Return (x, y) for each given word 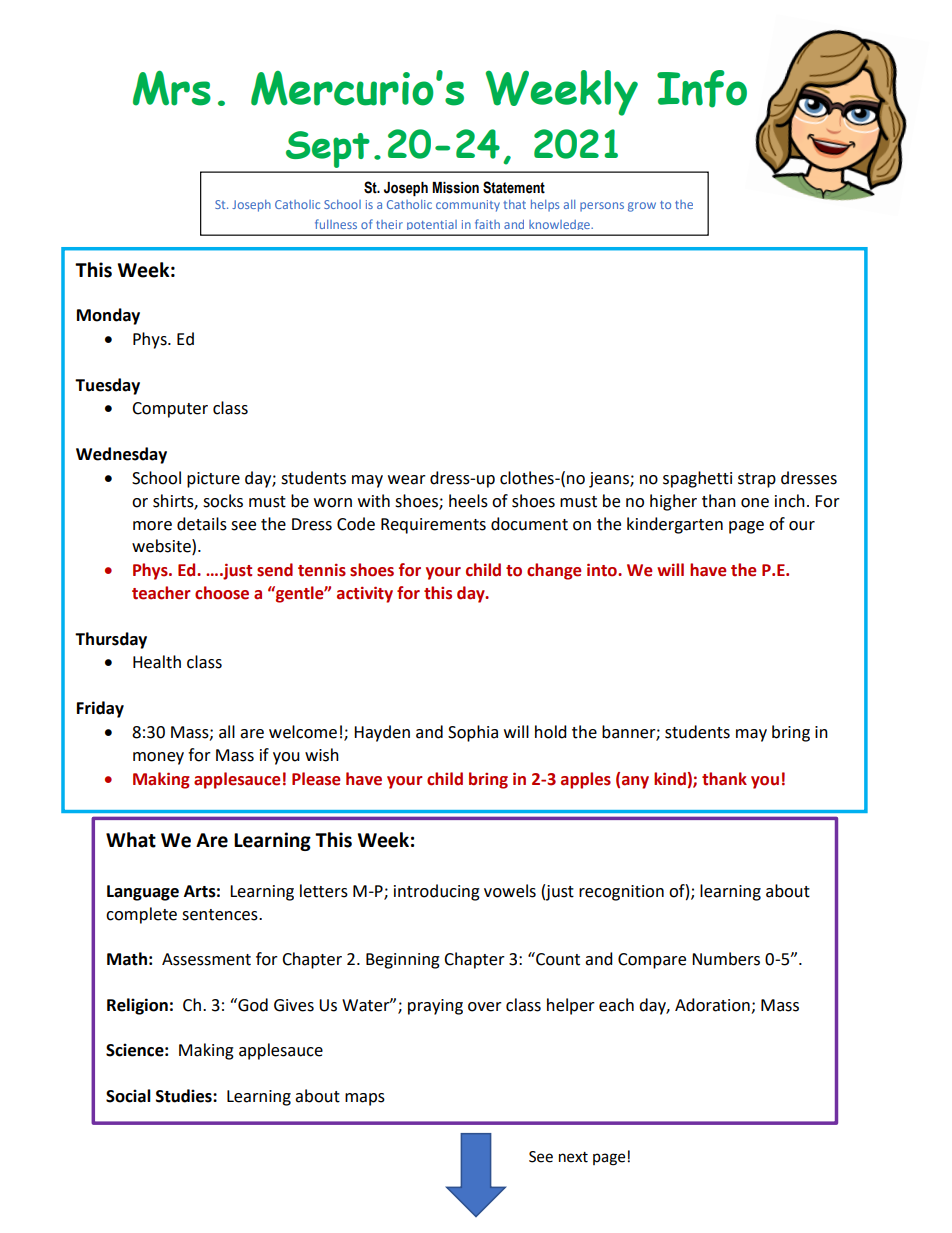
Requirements (433, 526)
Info (702, 89)
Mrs (172, 88)
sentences (221, 915)
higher (673, 502)
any (635, 782)
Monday (108, 316)
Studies (185, 1096)
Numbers (726, 959)
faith (487, 224)
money (158, 758)
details (202, 524)
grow (642, 207)
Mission (455, 188)
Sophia (473, 733)
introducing (437, 892)
